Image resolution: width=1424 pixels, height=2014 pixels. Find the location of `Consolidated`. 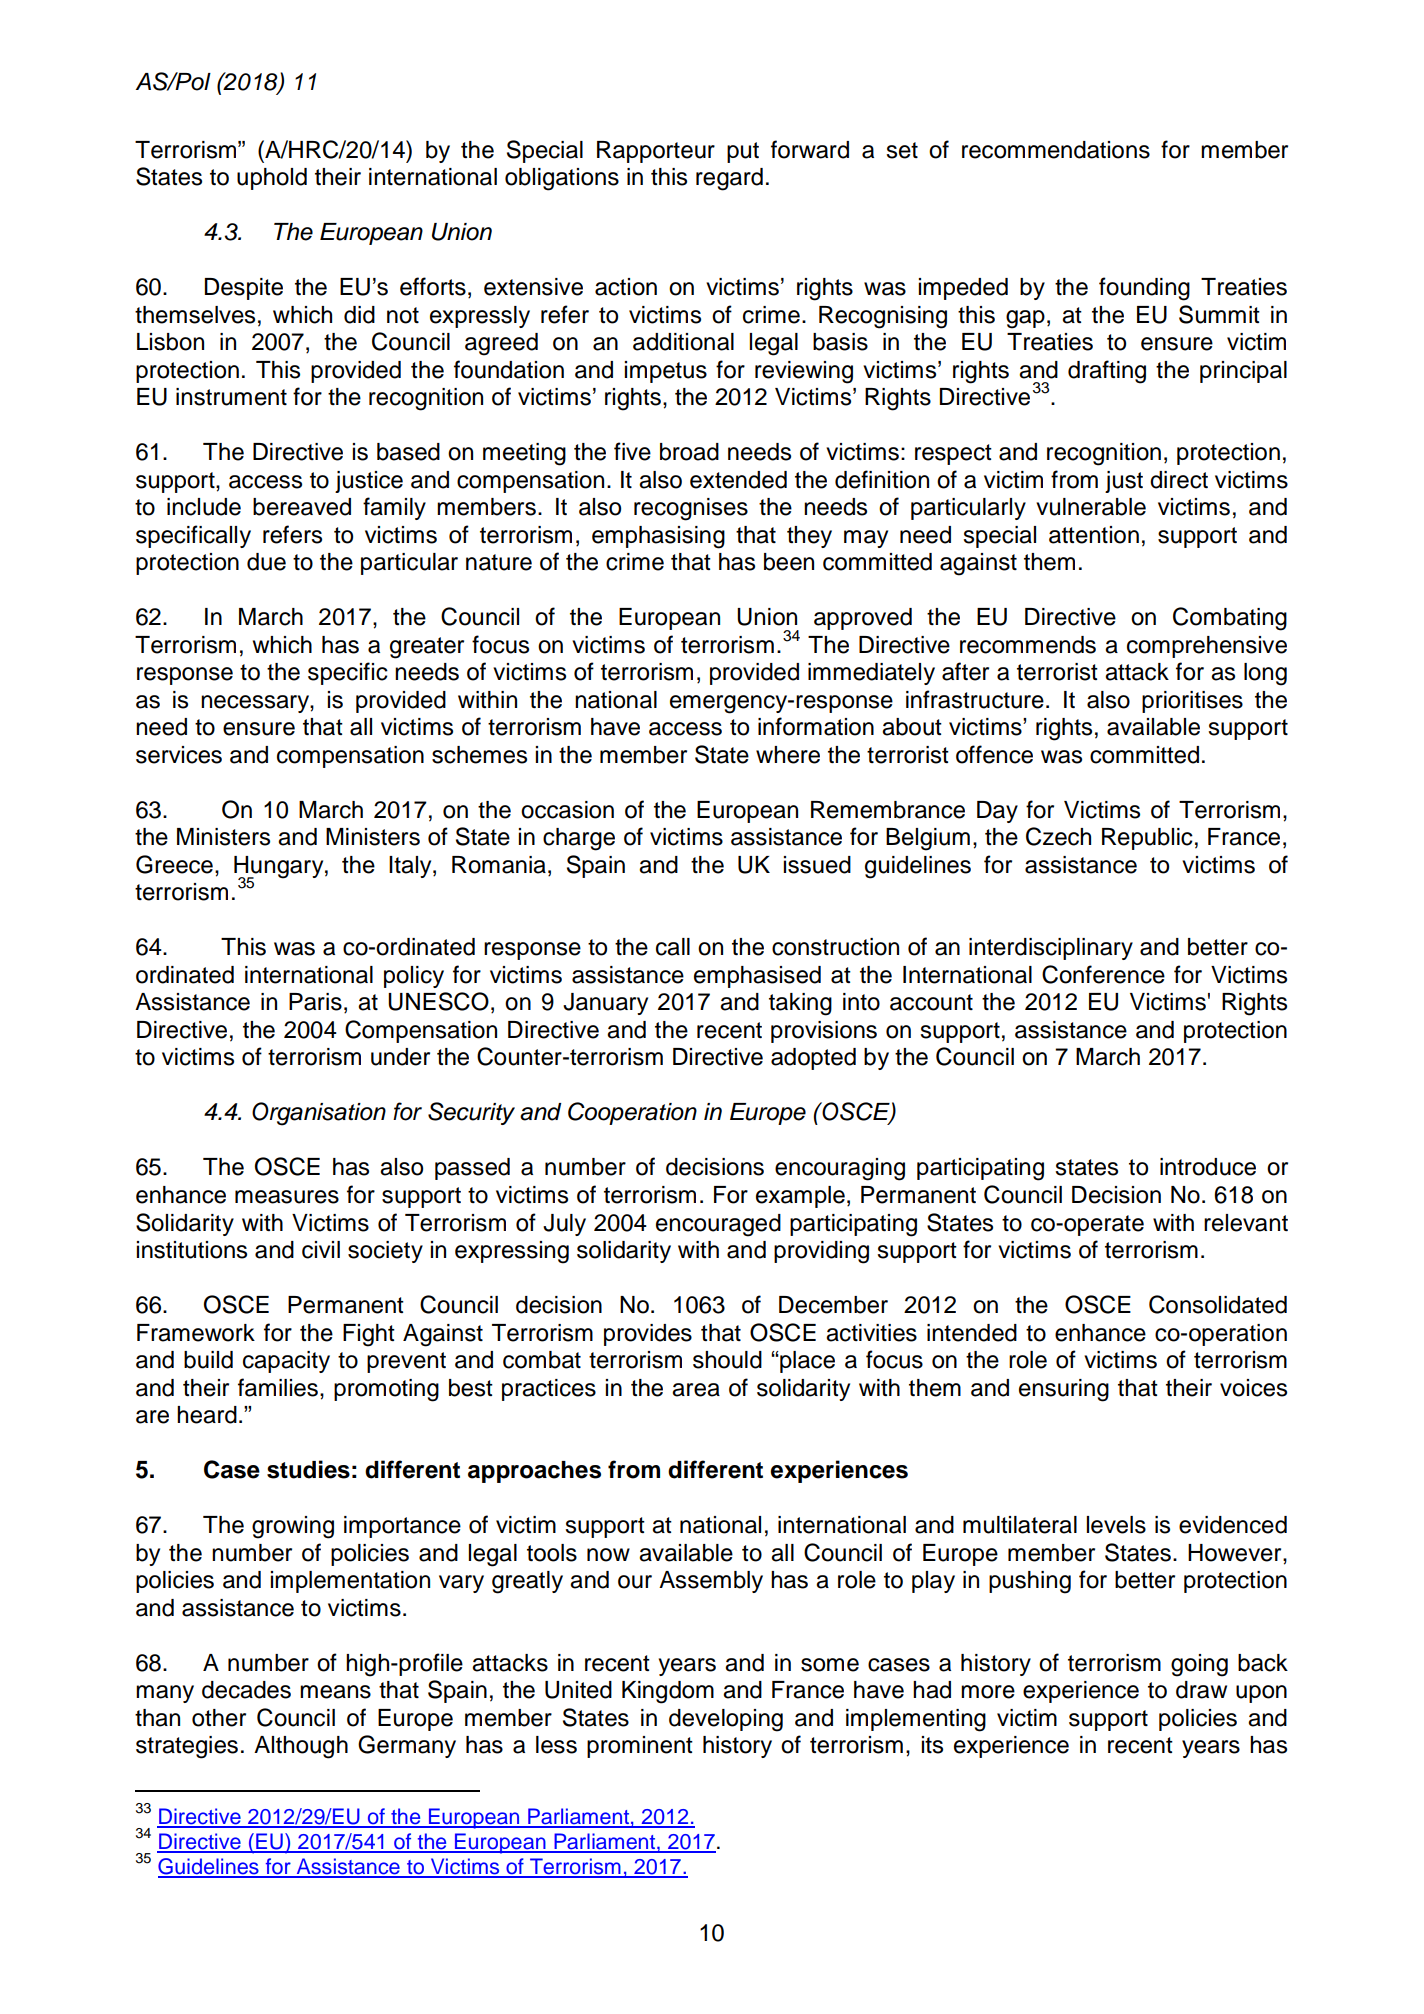

Consolidated is located at coordinates (1218, 1304).
